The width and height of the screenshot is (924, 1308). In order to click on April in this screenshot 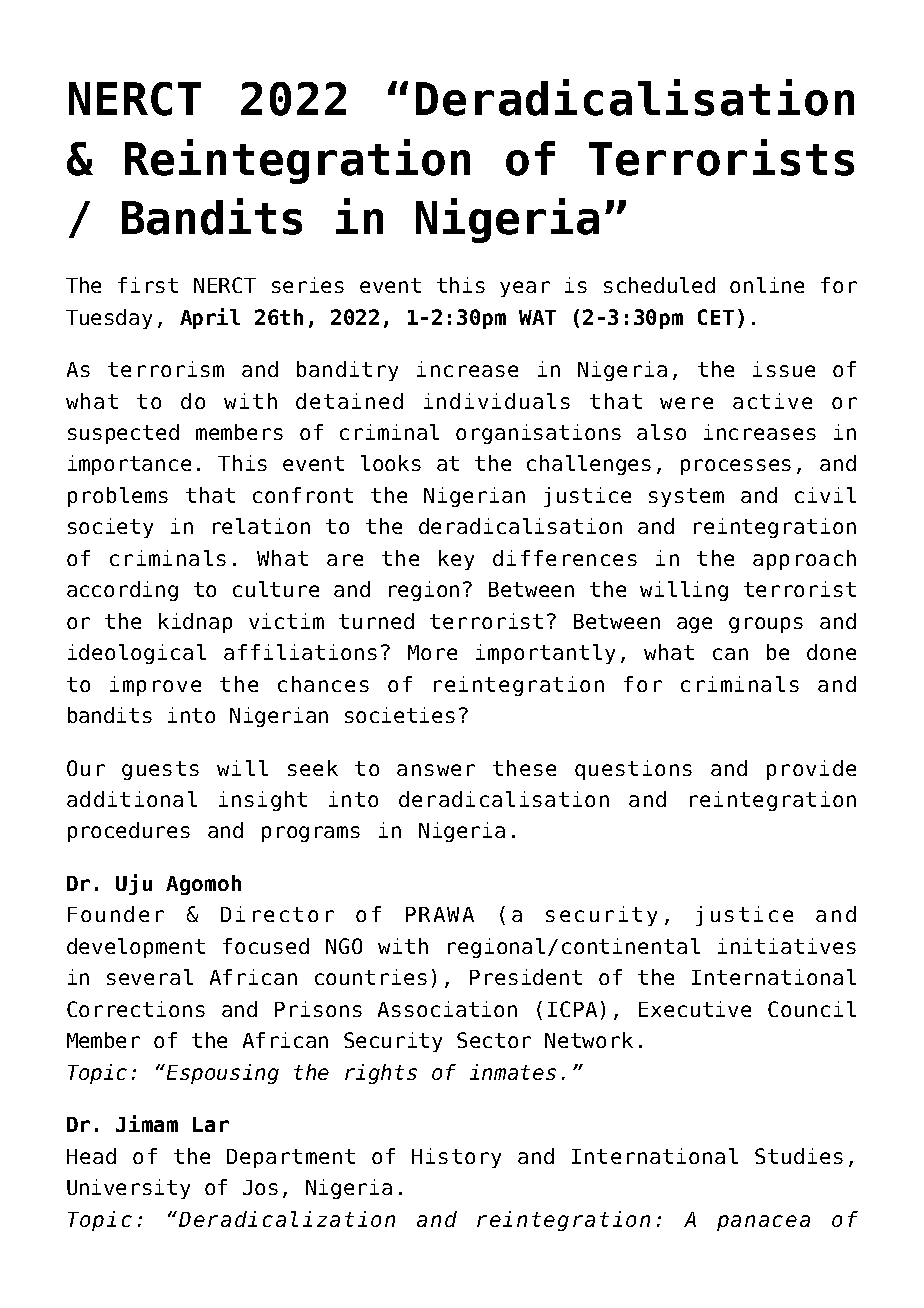, I will do `click(210, 318)`.
